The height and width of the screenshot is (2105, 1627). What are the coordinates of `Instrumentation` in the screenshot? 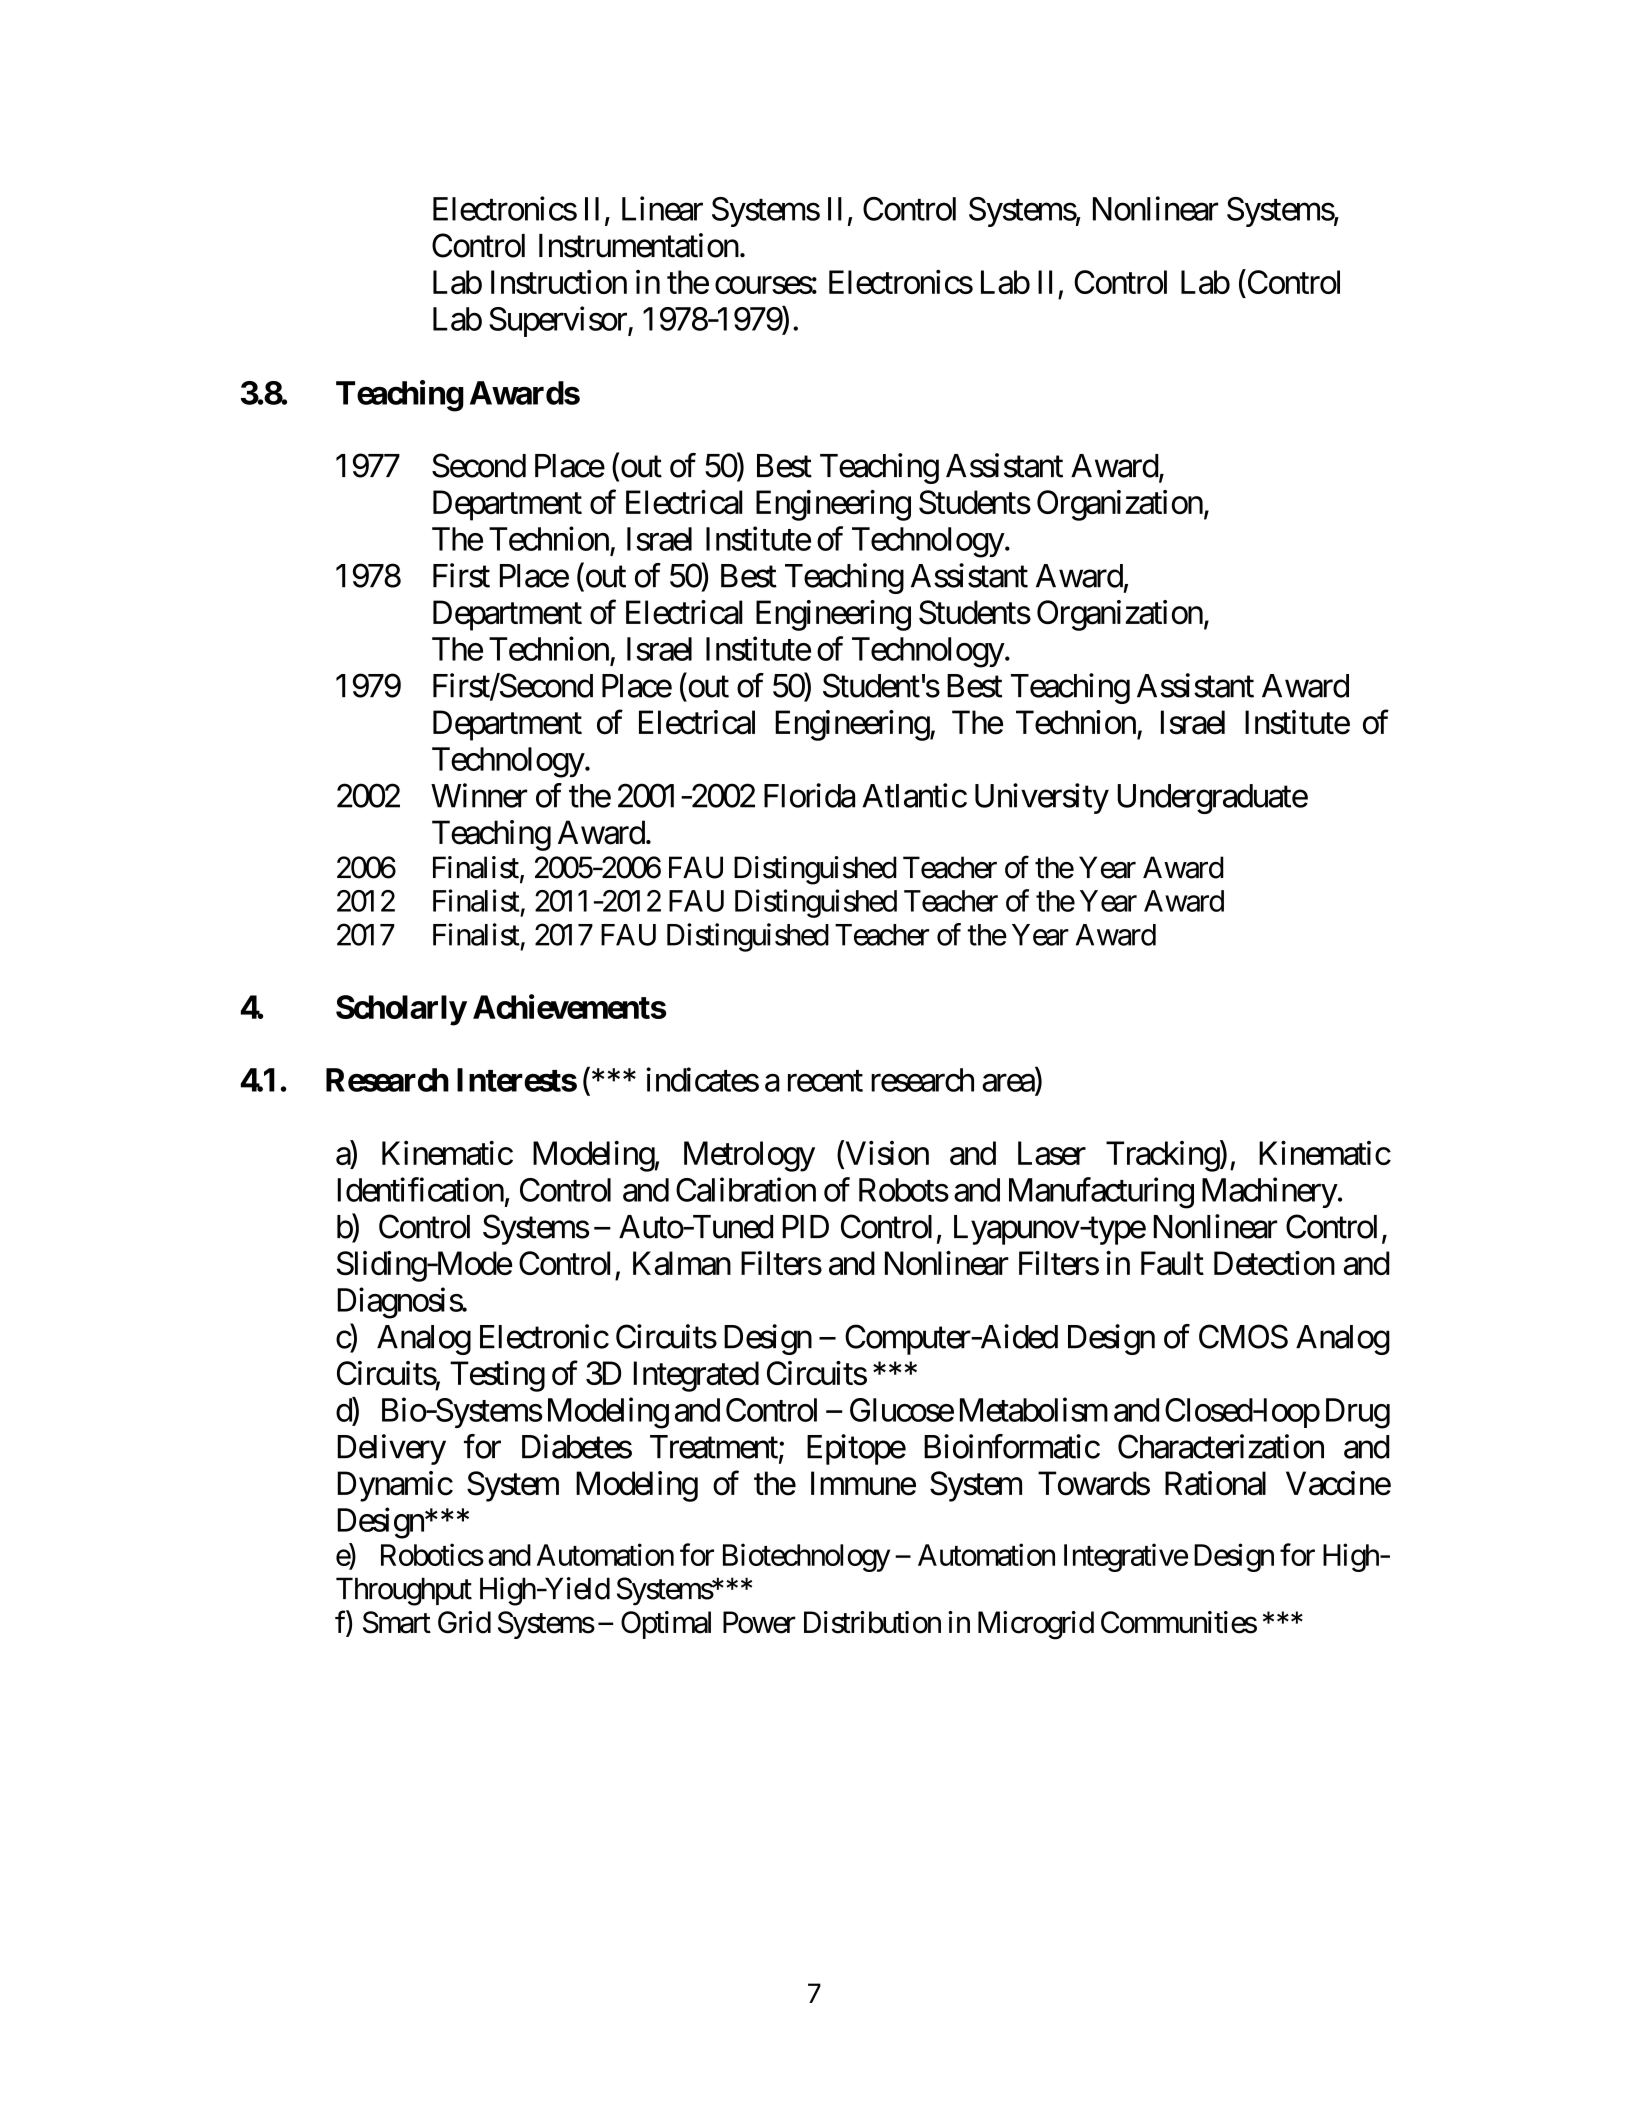 It's located at (639, 245).
